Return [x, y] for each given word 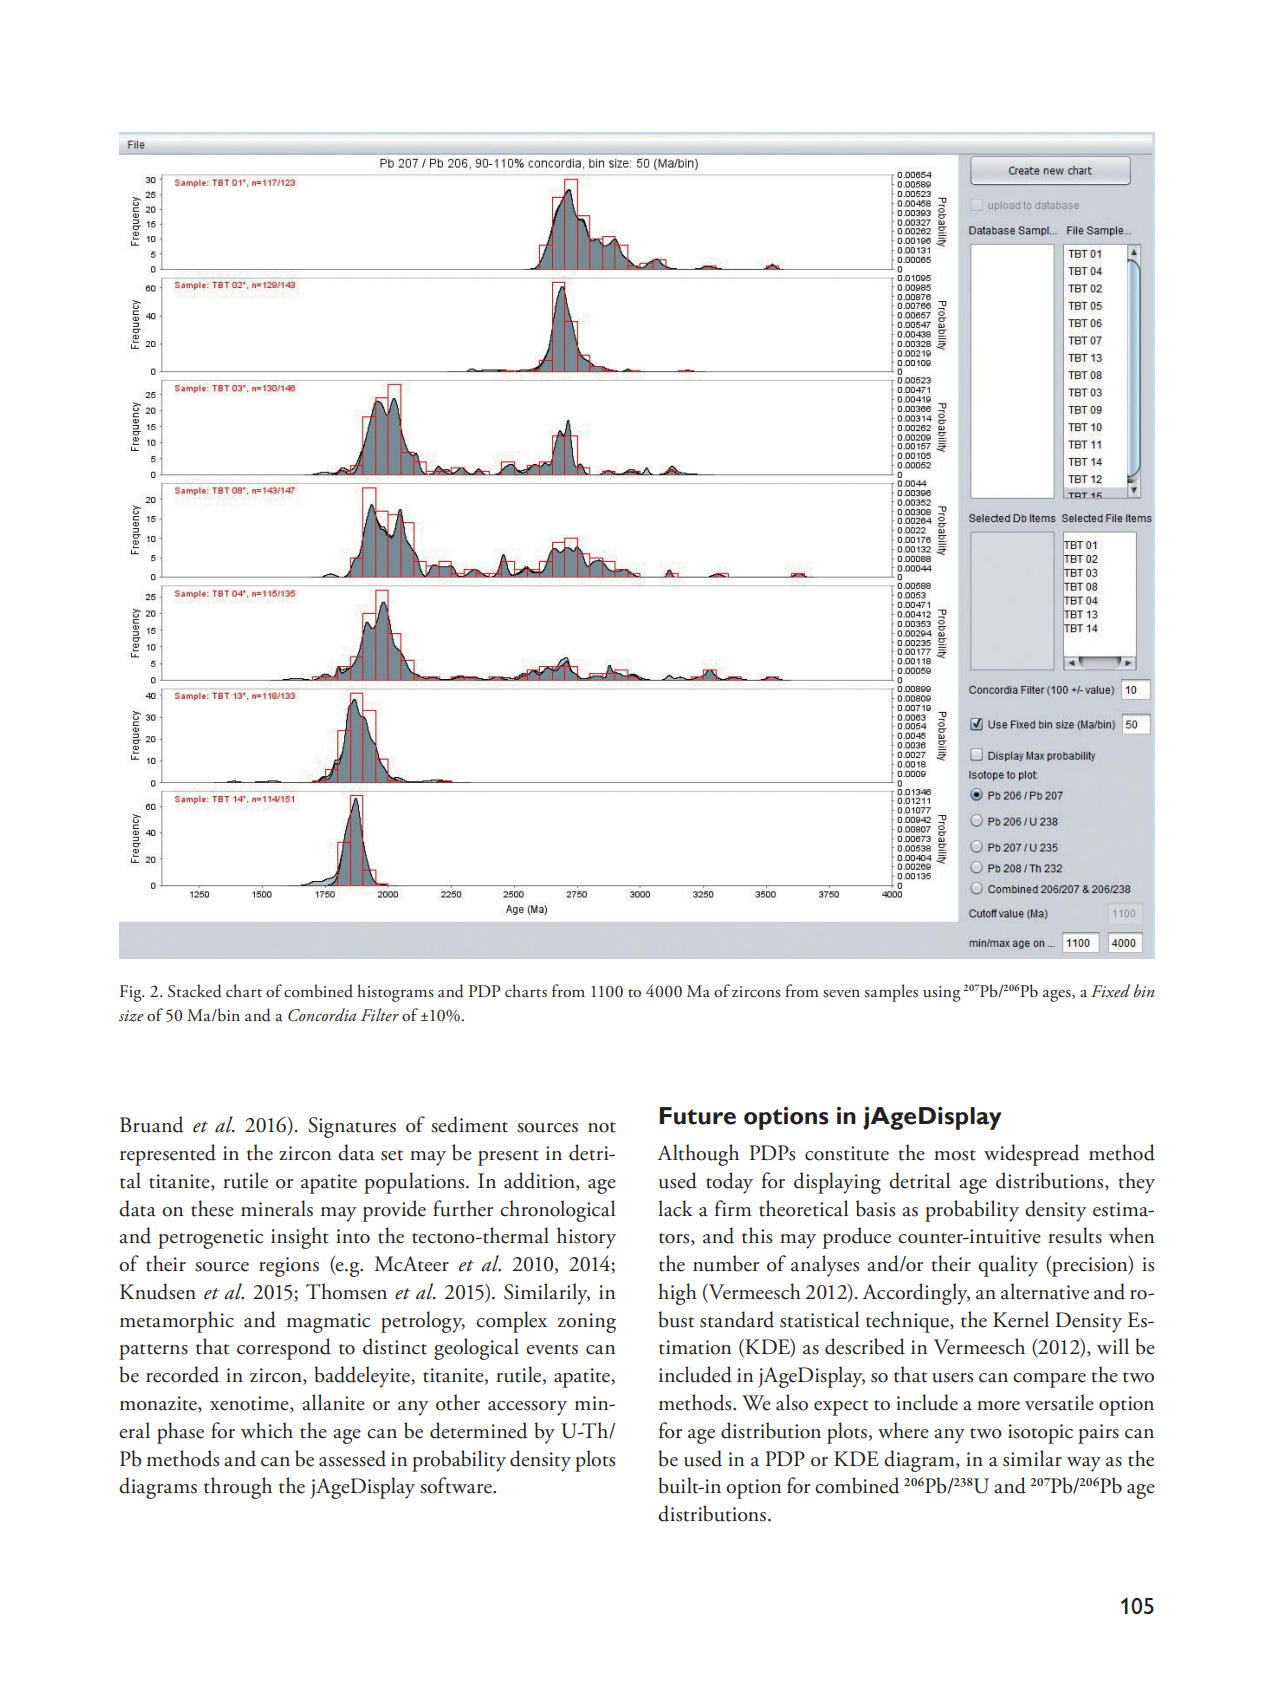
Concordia [322, 1015]
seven [841, 994]
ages [1058, 996]
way [1084, 1464]
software [457, 1485]
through [238, 1488]
